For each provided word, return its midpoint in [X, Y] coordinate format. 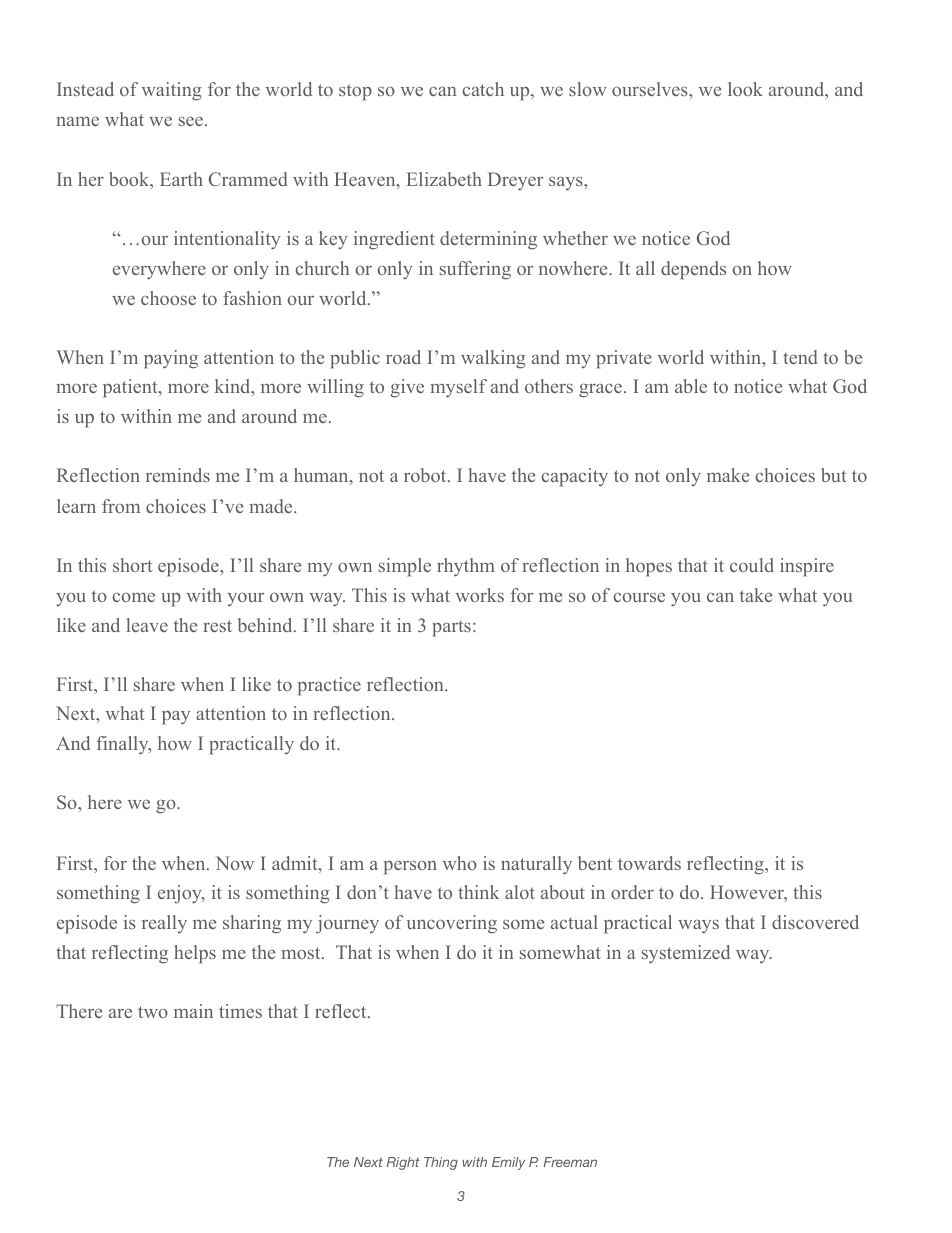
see [192, 121]
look [745, 89]
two [153, 1012]
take [756, 595]
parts [451, 629]
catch [483, 89]
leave [147, 625]
